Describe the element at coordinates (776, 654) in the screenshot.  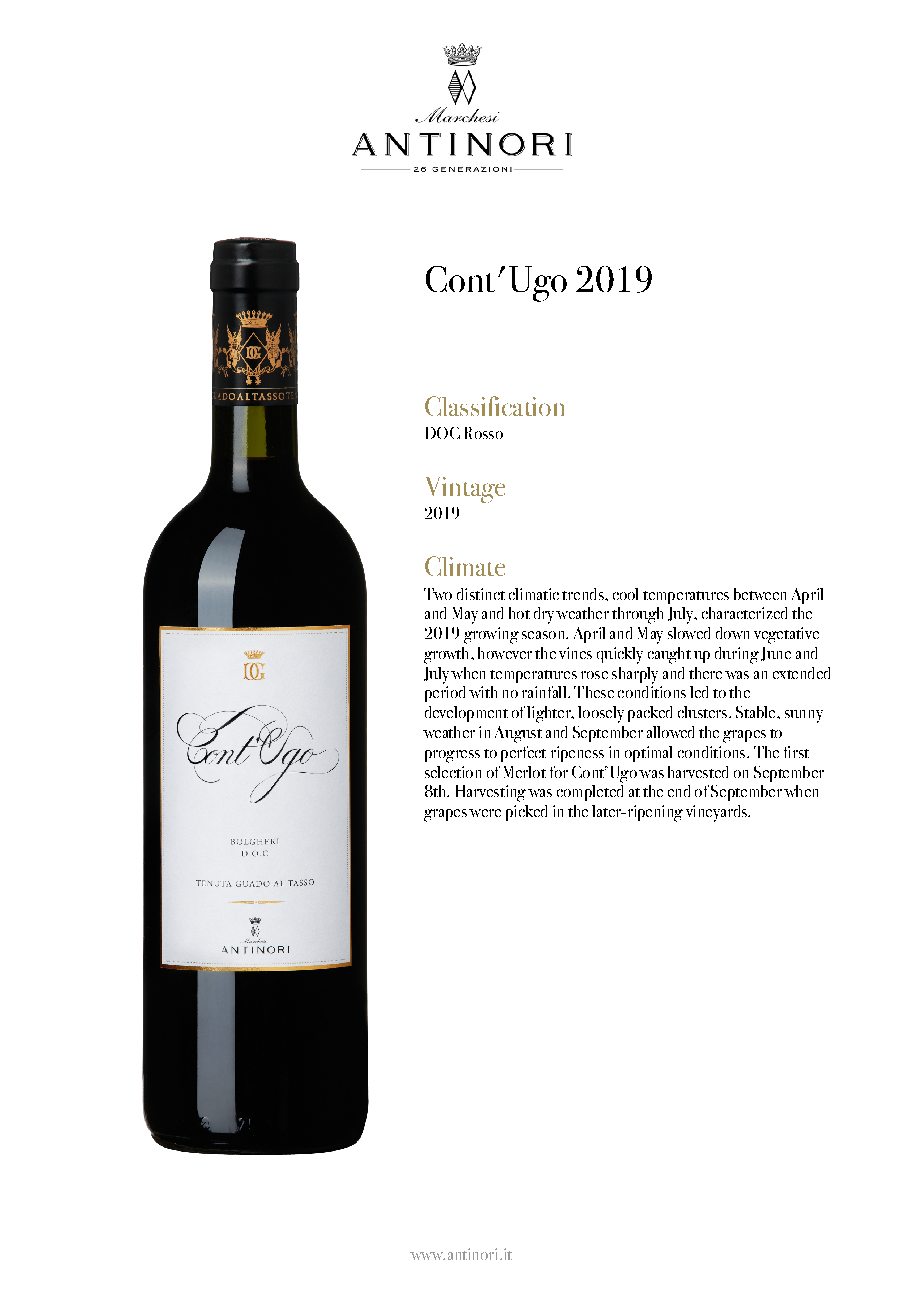
I see `June` at that location.
